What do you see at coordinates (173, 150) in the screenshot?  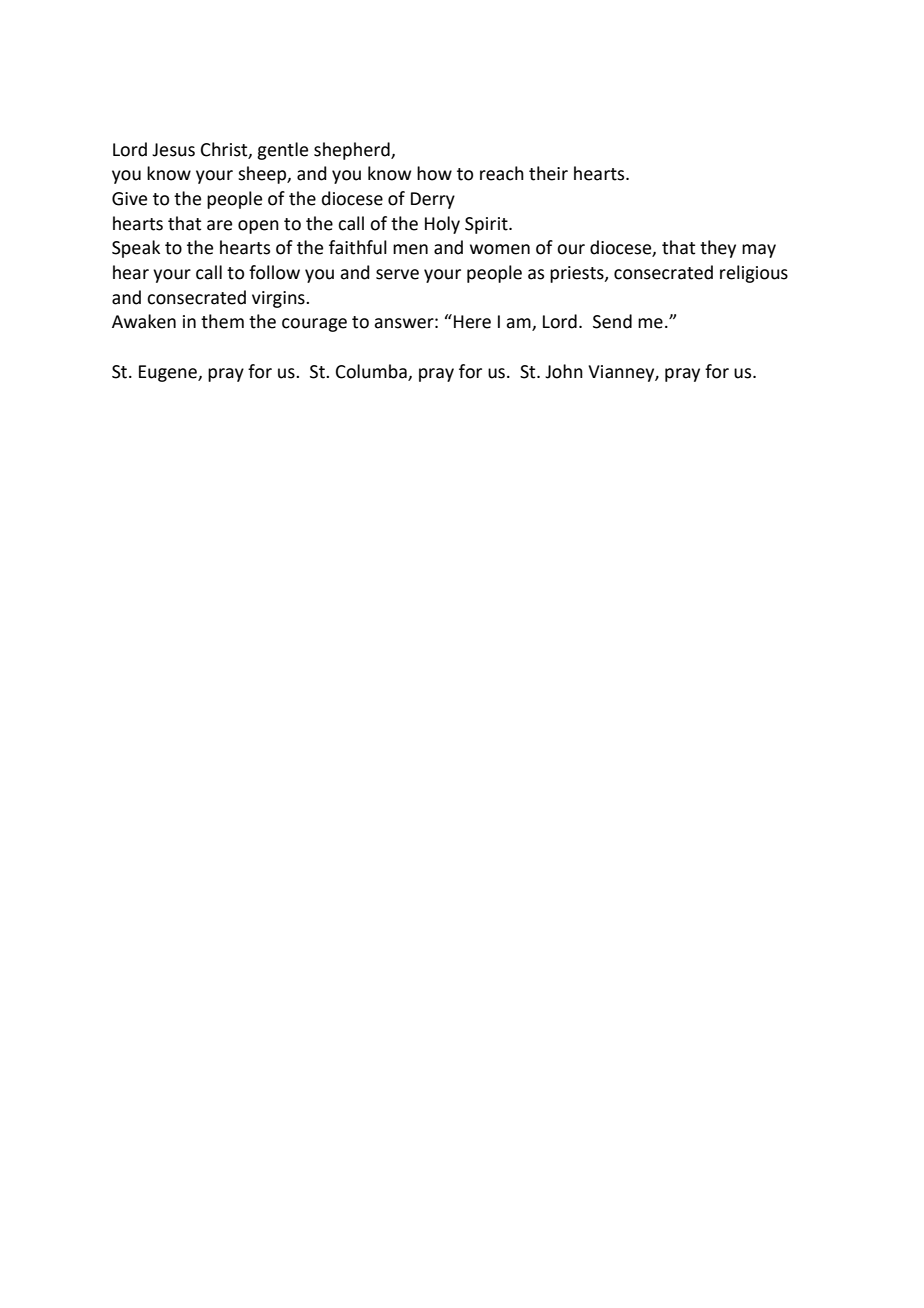 I see `Jesus` at bounding box center [173, 150].
